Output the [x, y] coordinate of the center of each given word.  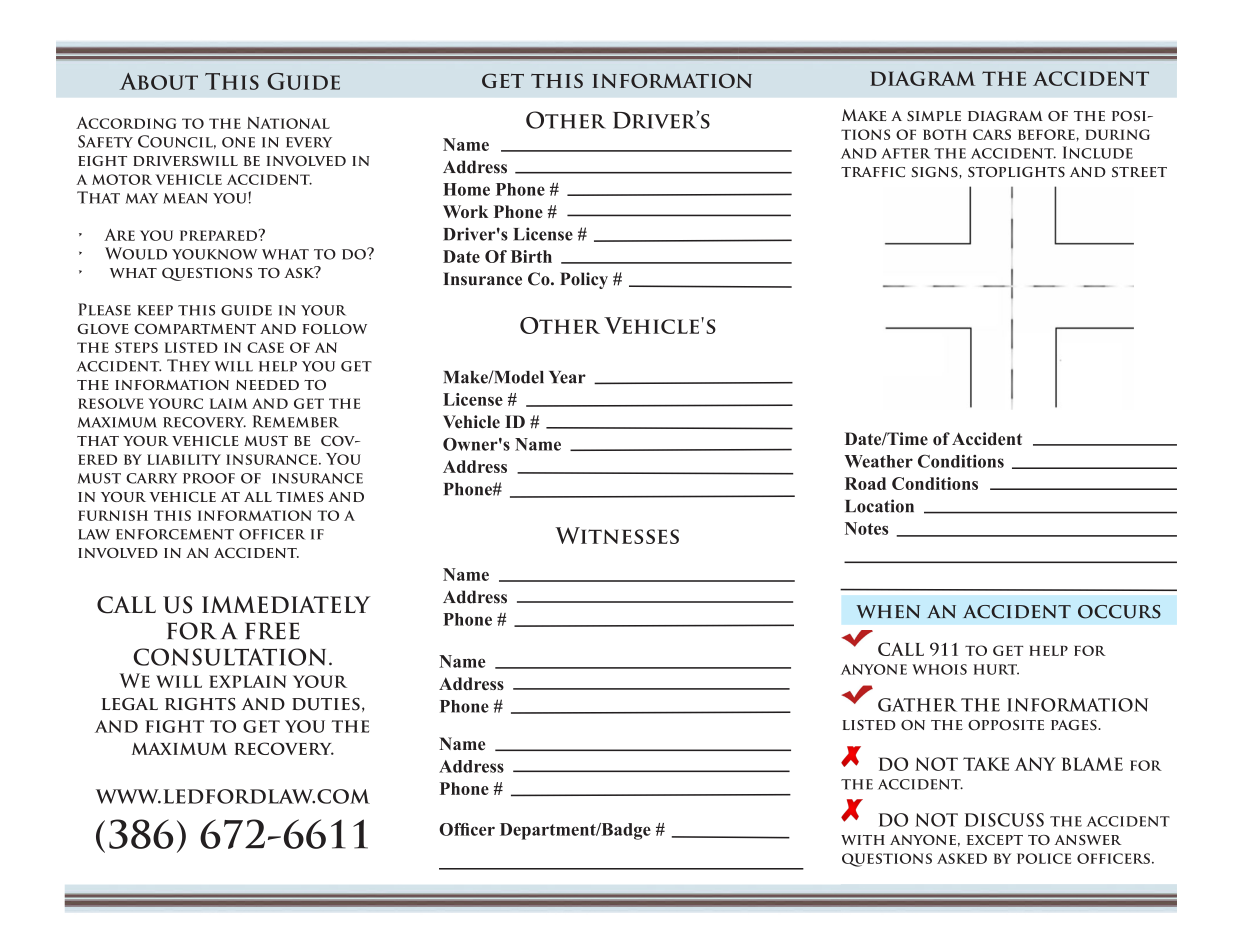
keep [155, 310]
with [863, 840]
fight [174, 726]
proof [209, 478]
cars [992, 134]
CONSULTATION [229, 657]
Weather [878, 461]
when [888, 611]
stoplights [1016, 172]
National [288, 123]
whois [939, 669]
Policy [584, 280]
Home [466, 189]
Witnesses [617, 535]
